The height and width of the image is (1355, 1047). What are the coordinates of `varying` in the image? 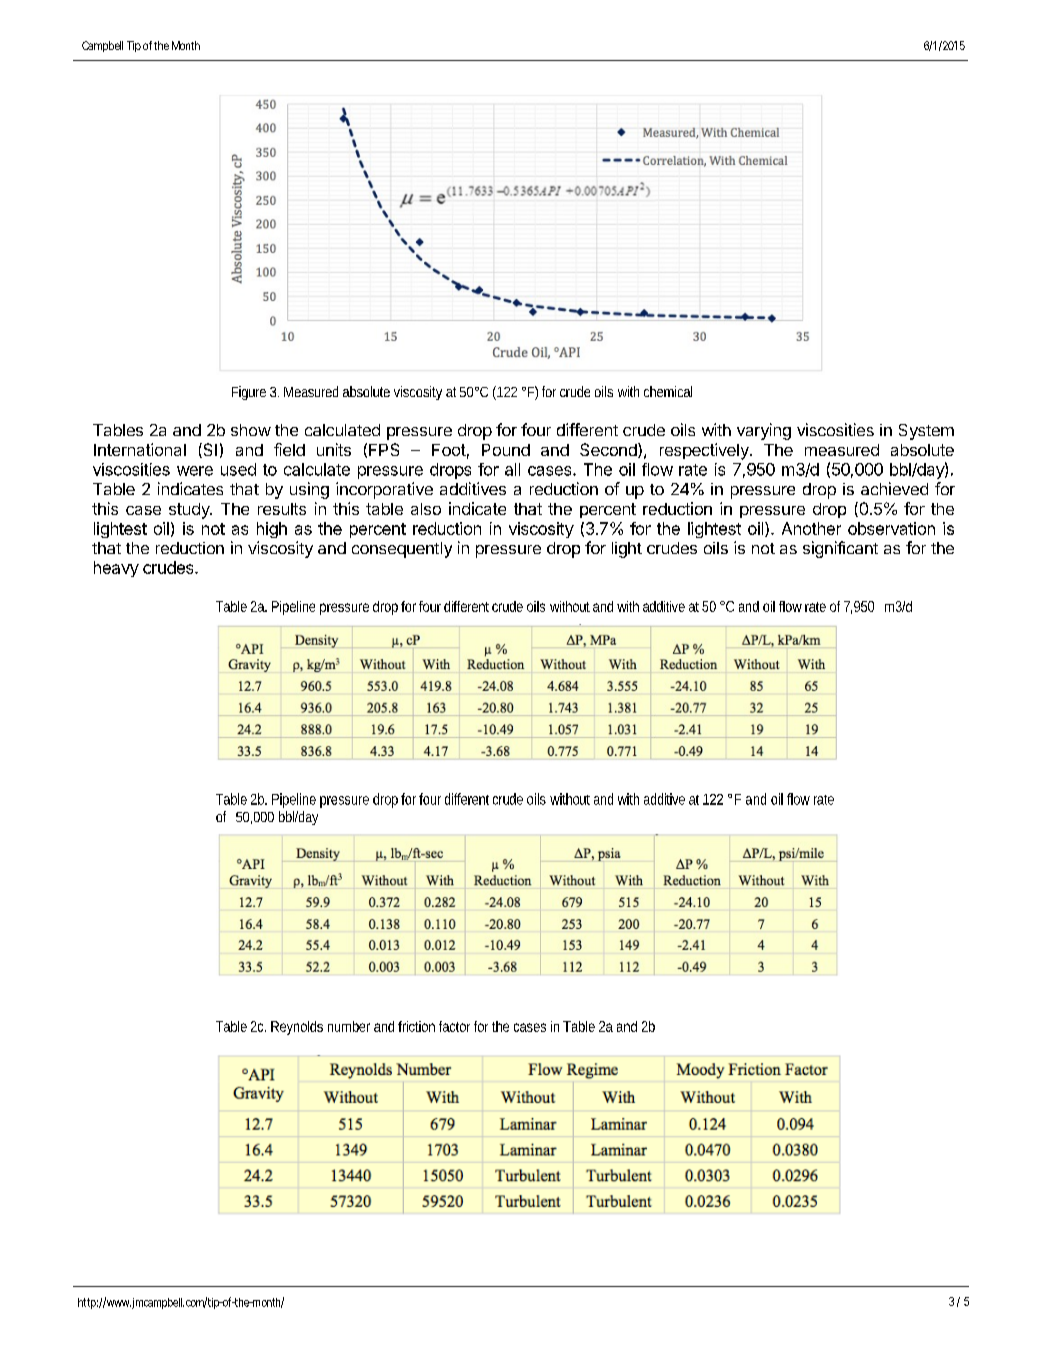 It's located at (764, 431).
